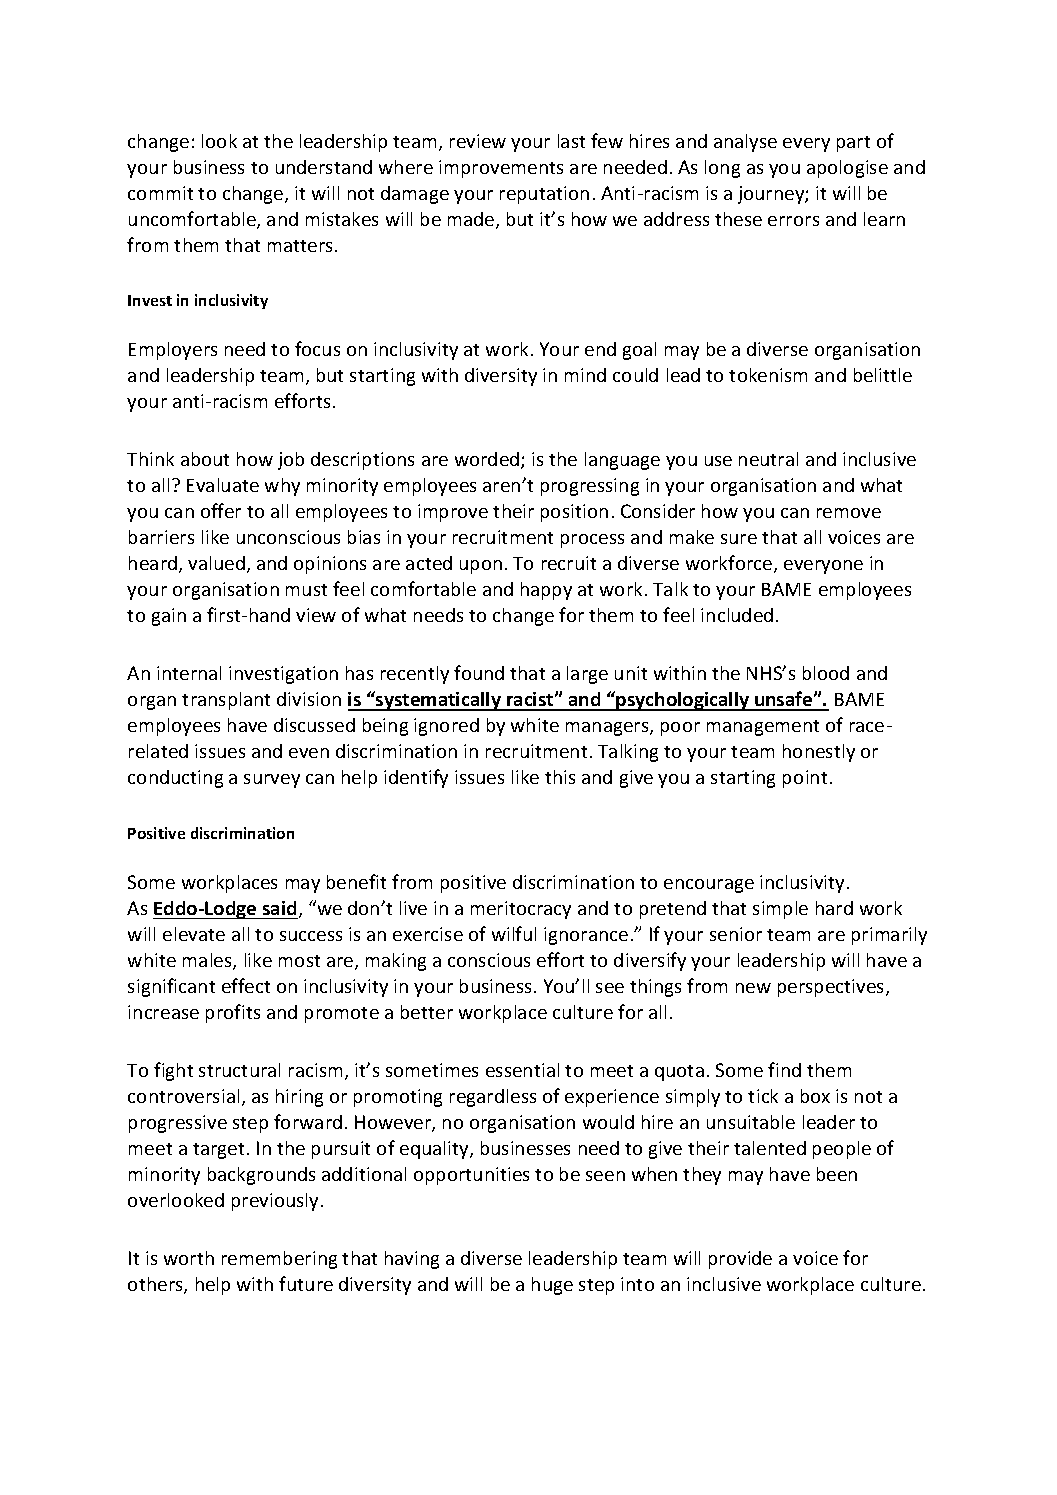 This page has height=1495, width=1057. I want to click on tokenism, so click(768, 375).
